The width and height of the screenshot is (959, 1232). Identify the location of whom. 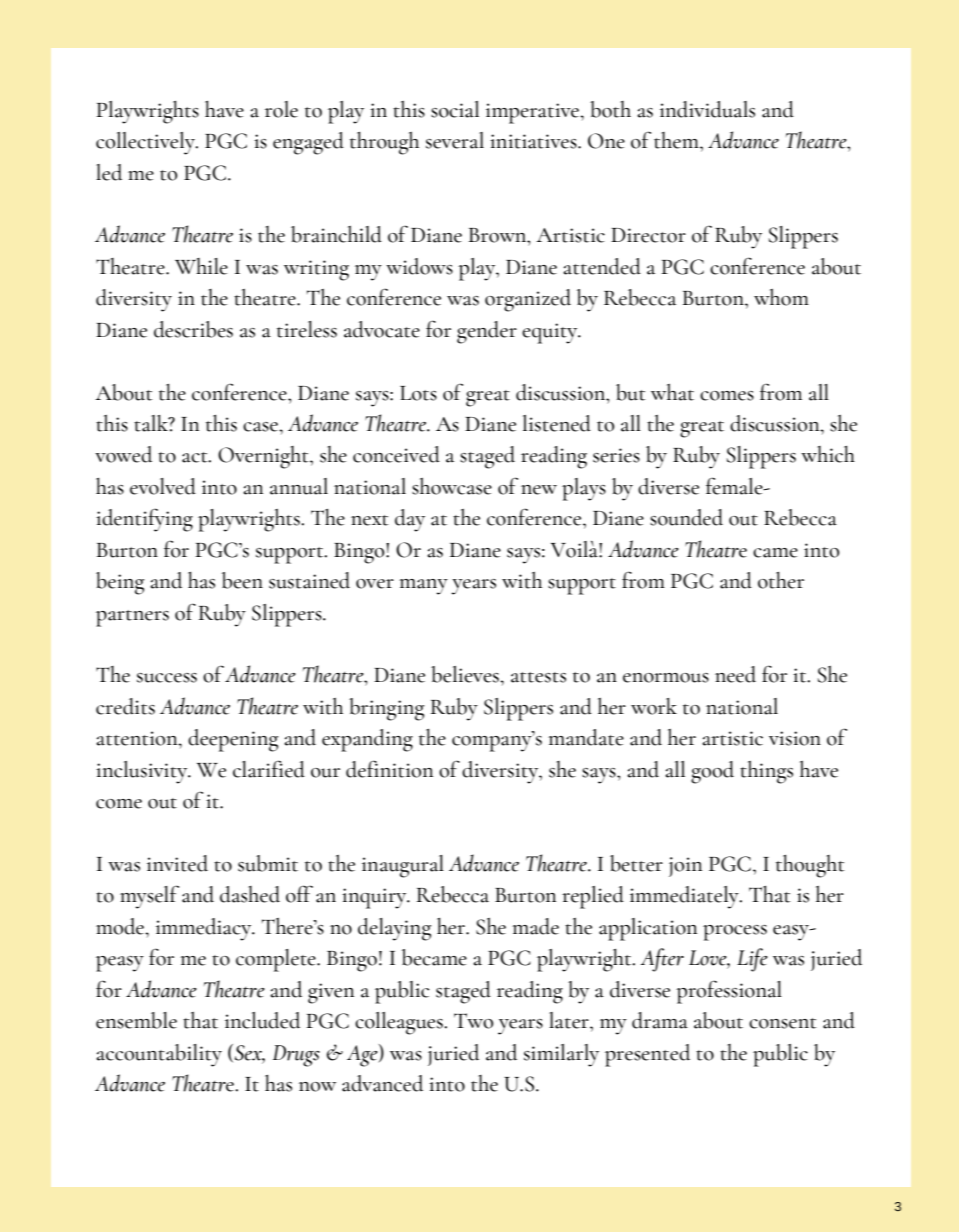
(781, 297).
